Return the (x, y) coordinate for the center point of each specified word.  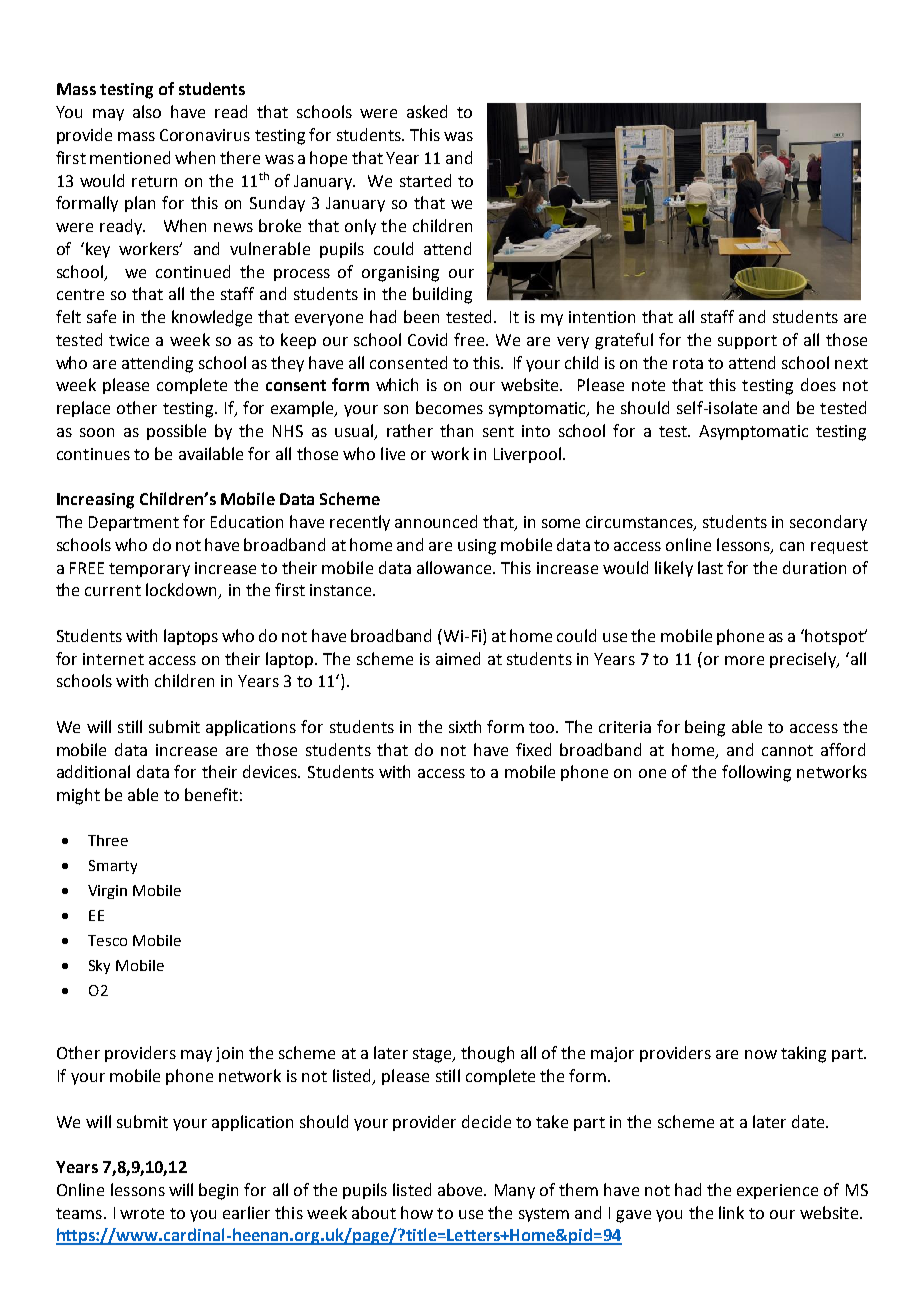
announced (436, 521)
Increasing (95, 501)
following (756, 773)
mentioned (130, 157)
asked (427, 111)
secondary (828, 523)
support (747, 342)
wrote (142, 1213)
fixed (533, 749)
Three (108, 840)
